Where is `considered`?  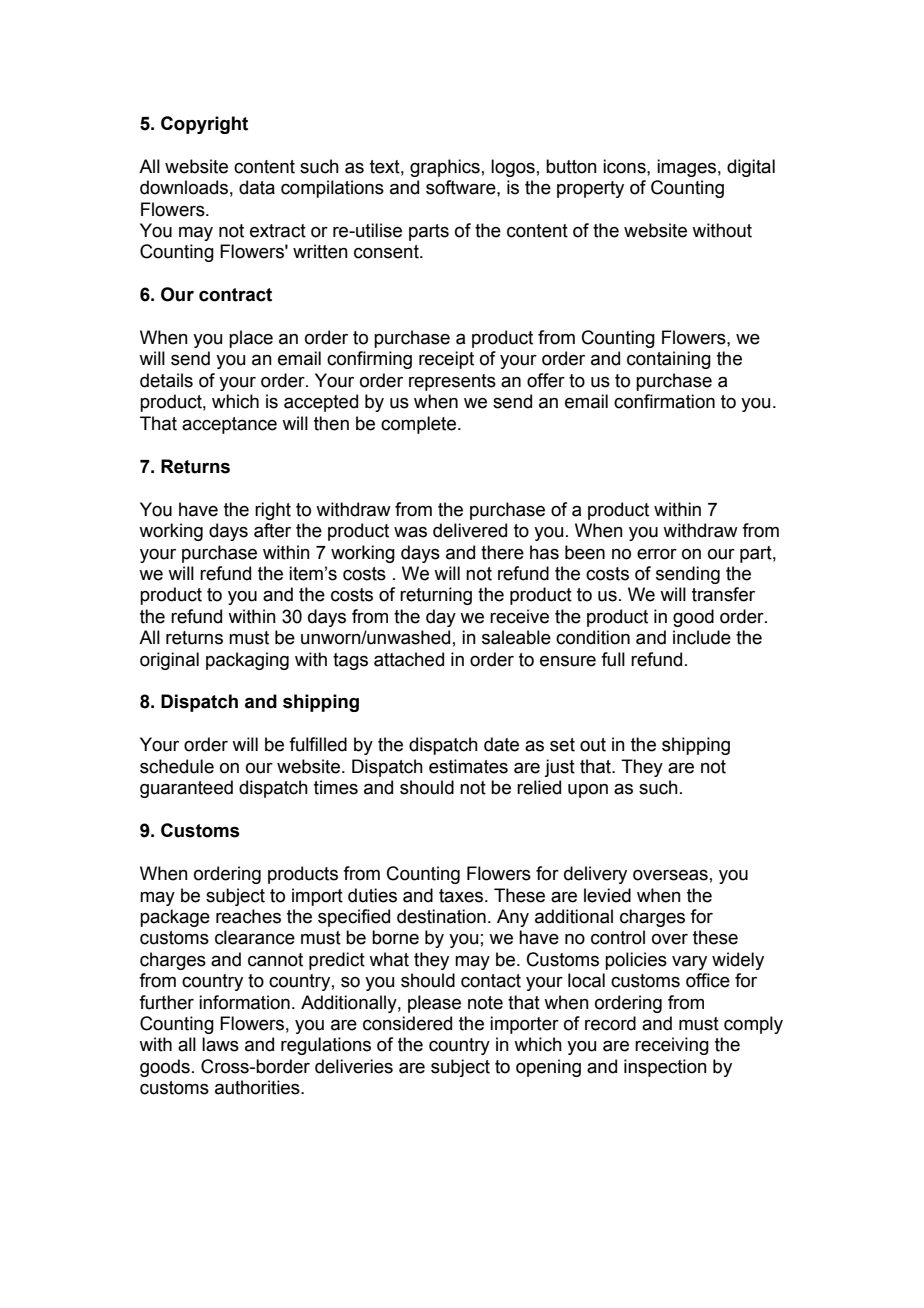
considered is located at coordinates (407, 1023).
